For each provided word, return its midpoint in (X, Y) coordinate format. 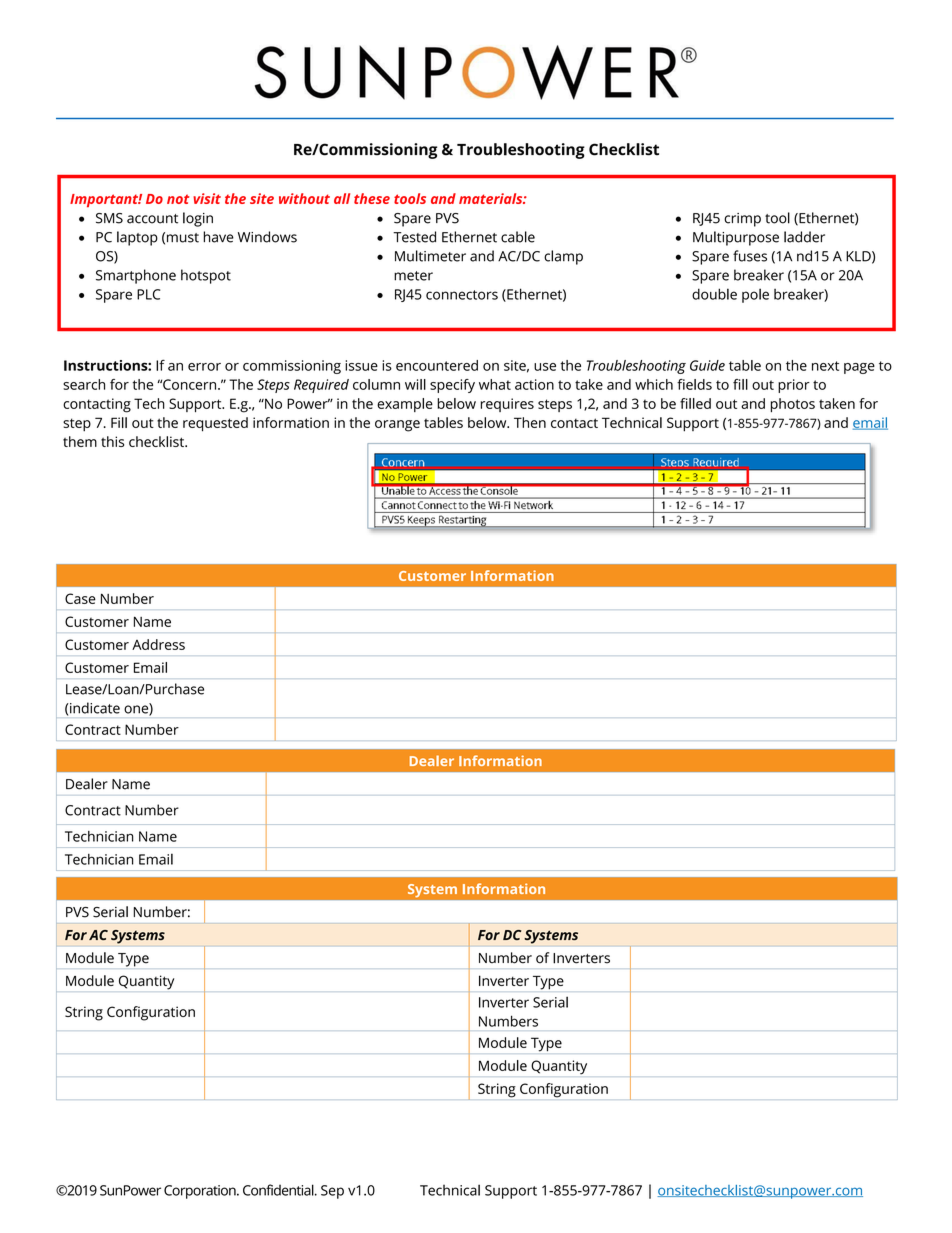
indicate (94, 708)
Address (158, 644)
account (152, 219)
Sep (332, 1192)
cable (518, 237)
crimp (742, 220)
